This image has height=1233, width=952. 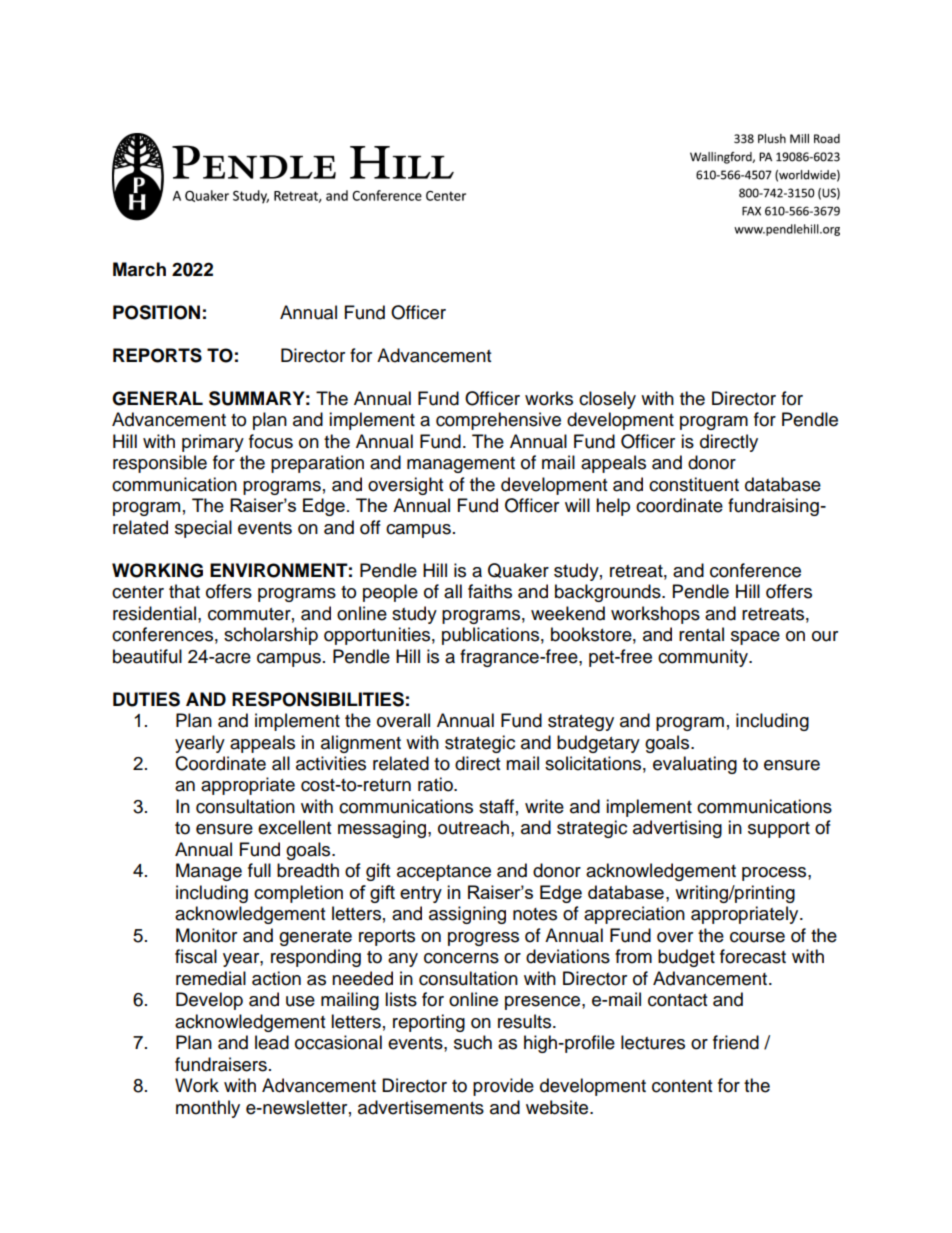 What do you see at coordinates (503, 1087) in the image?
I see `provide` at bounding box center [503, 1087].
